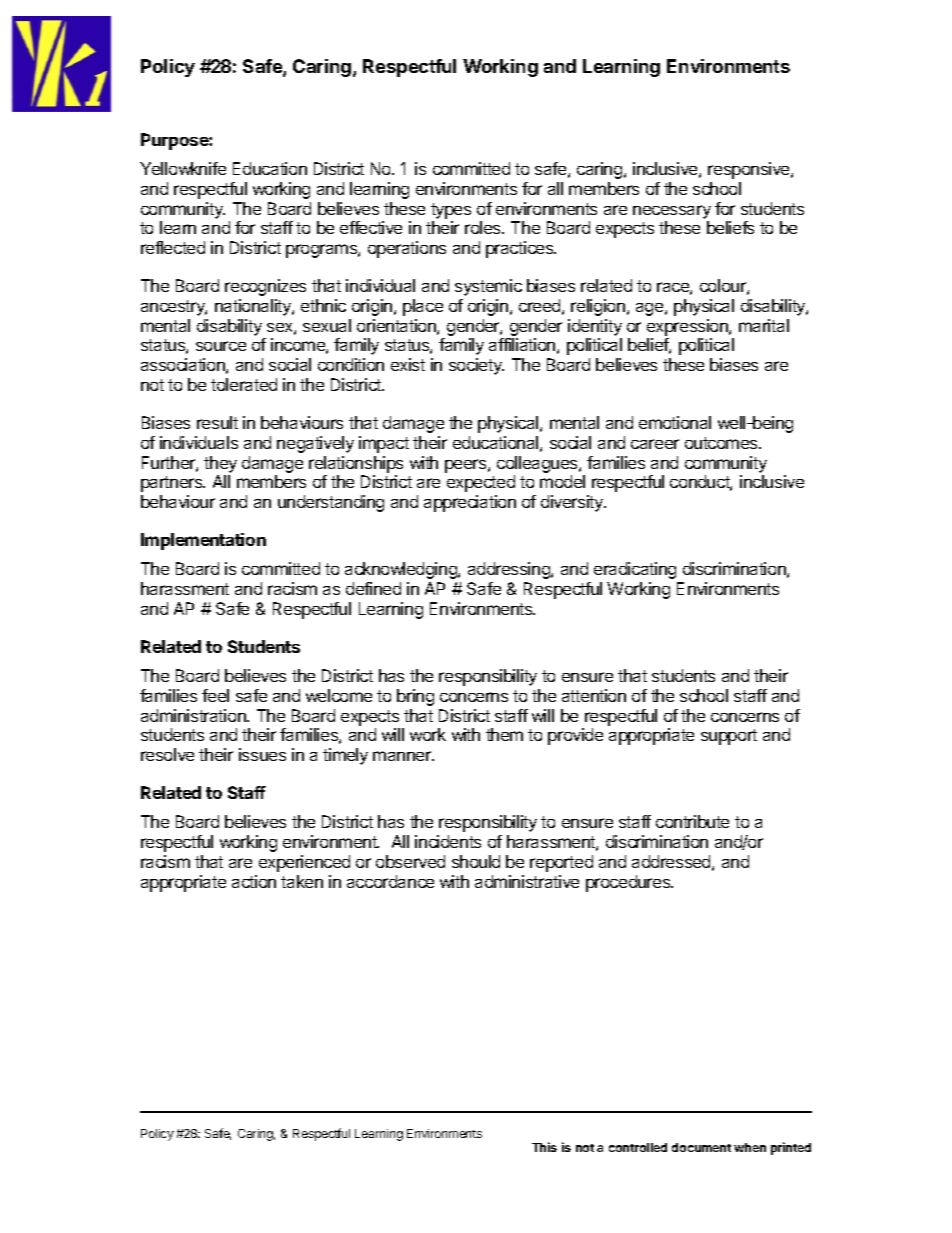 This screenshot has height=1233, width=952. Describe the element at coordinates (254, 881) in the screenshot. I see `action` at that location.
